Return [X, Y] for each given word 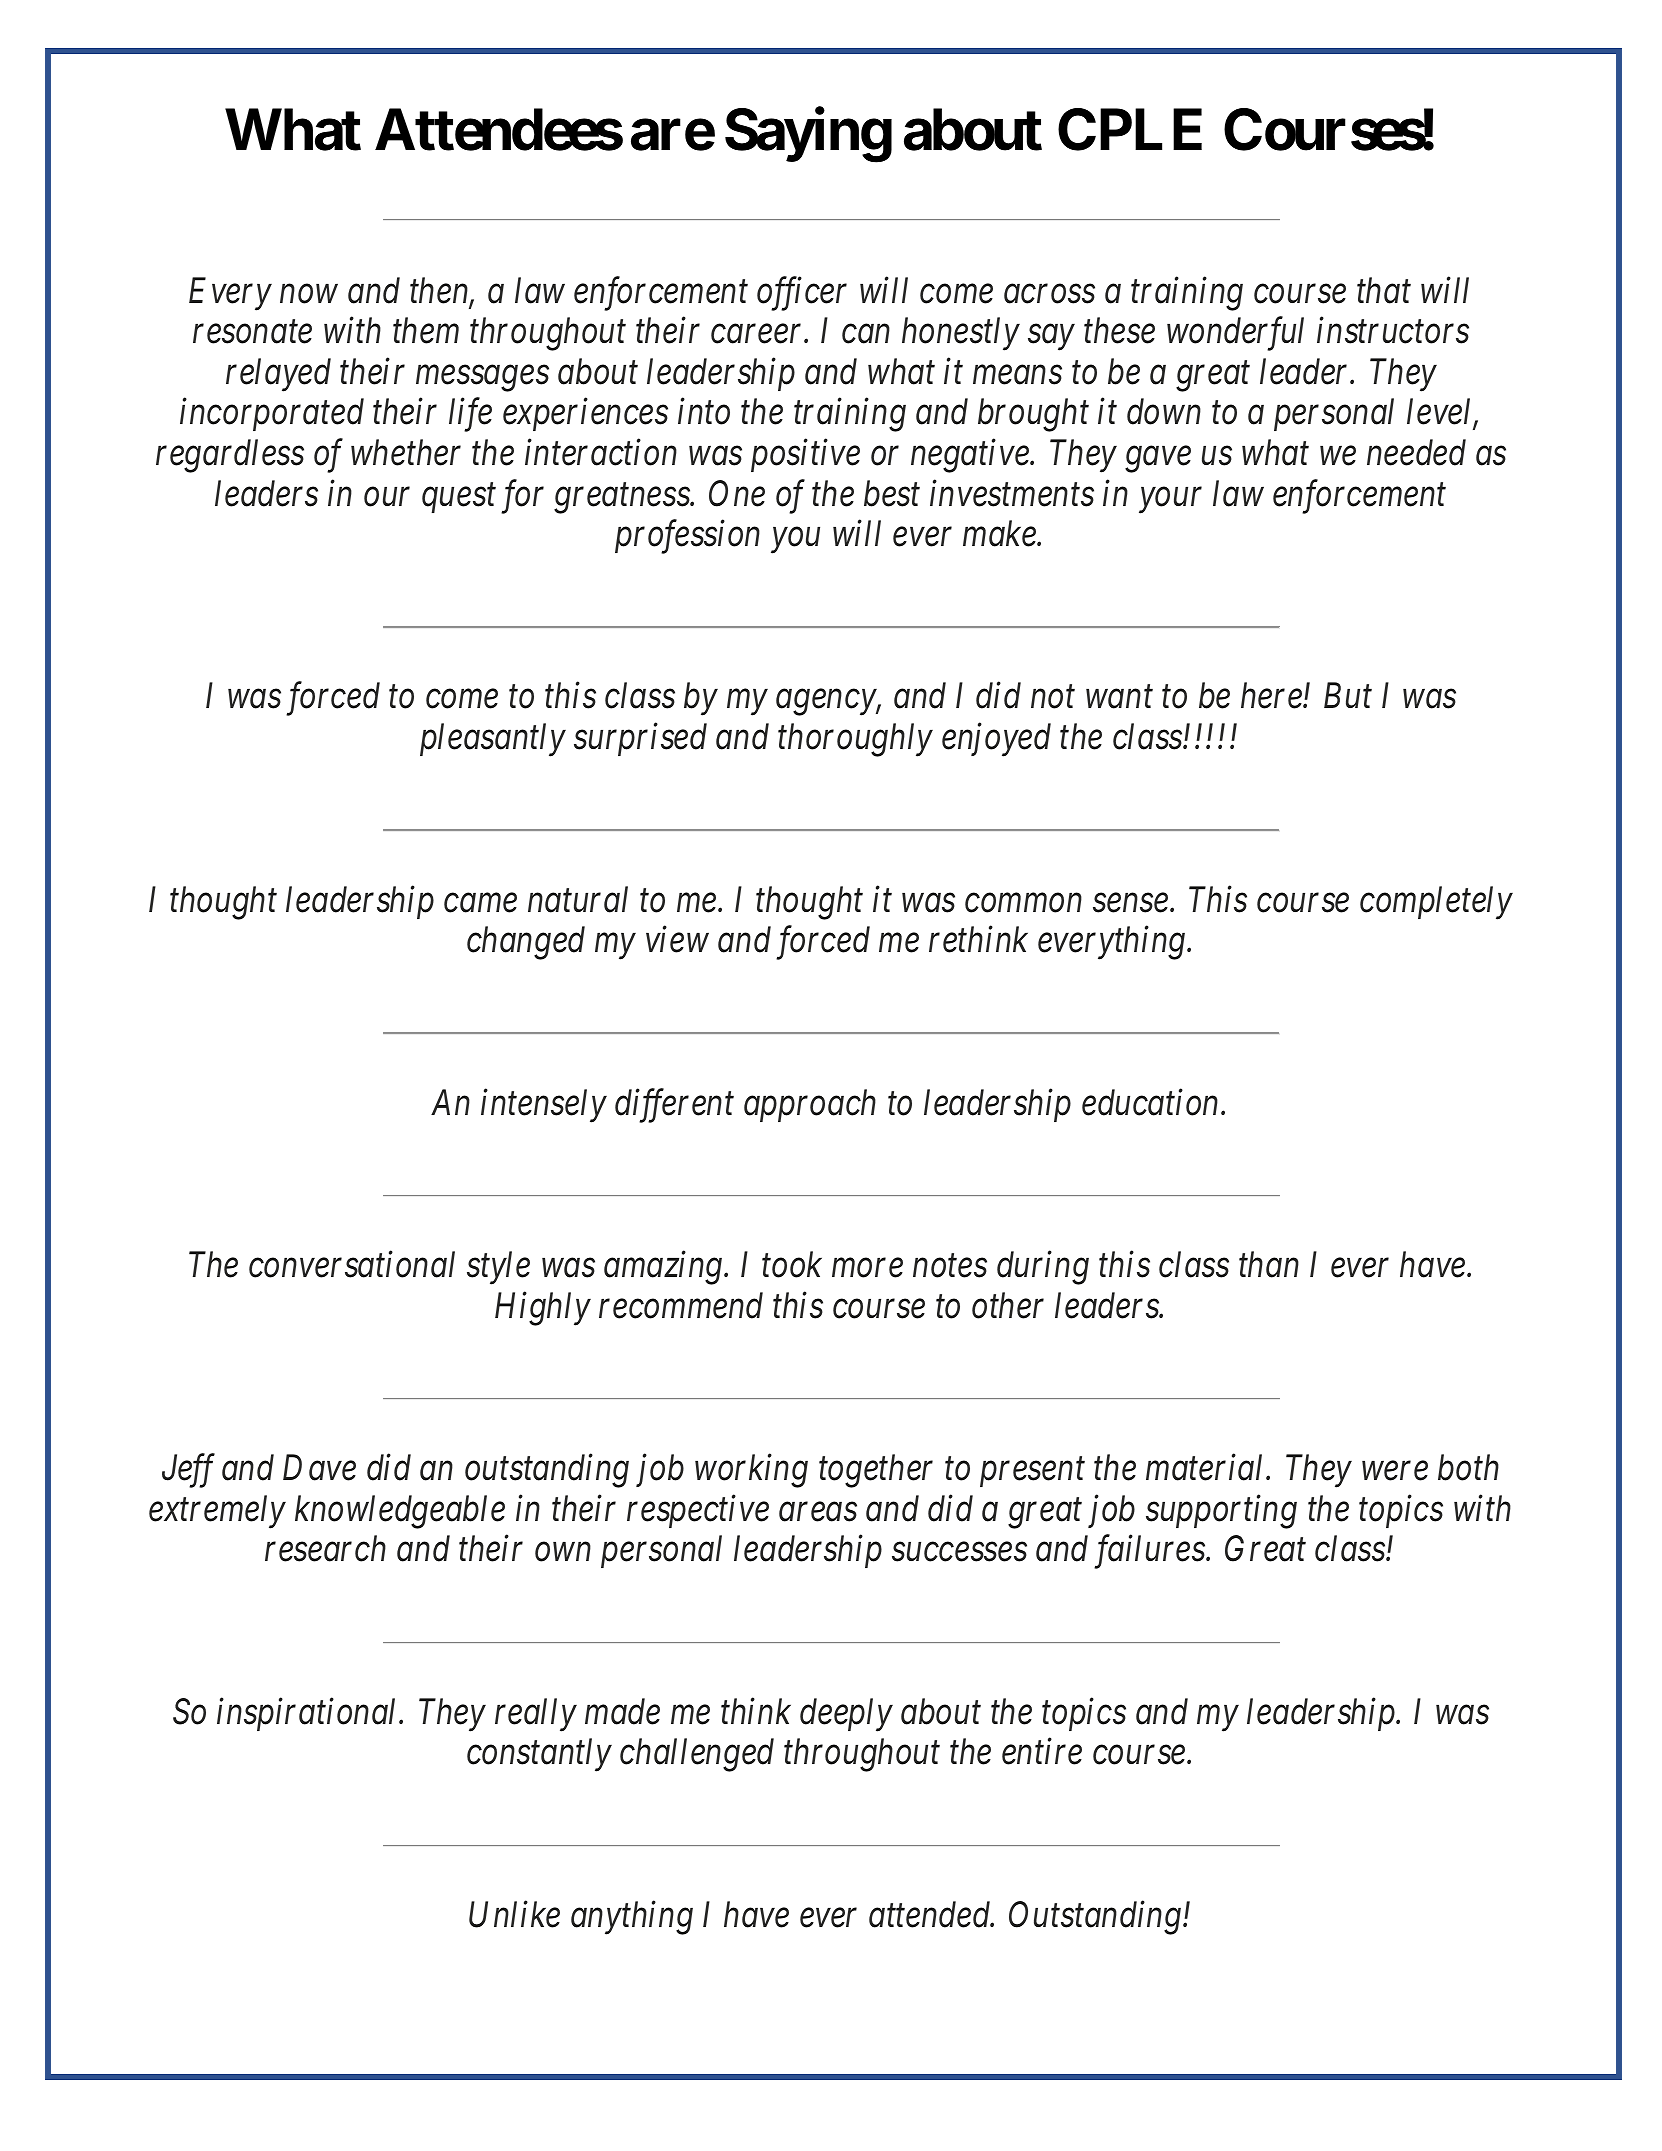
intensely [544, 1106]
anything [632, 1918]
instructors [1393, 331]
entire [1042, 1752]
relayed [278, 375]
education [1152, 1102]
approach [810, 1105]
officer [802, 294]
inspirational [309, 1714]
